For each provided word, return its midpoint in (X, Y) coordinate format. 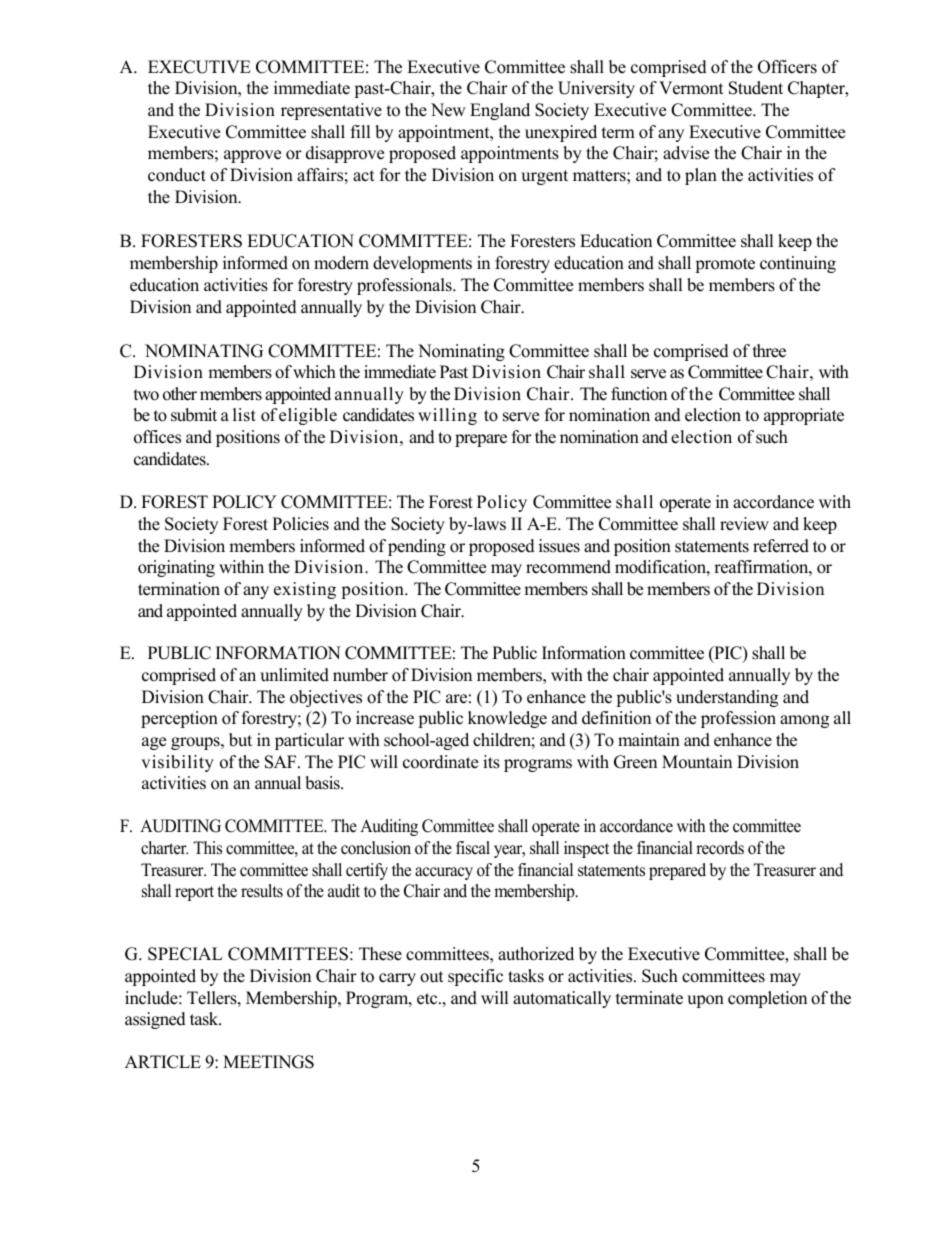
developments (422, 264)
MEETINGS (268, 1062)
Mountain (697, 762)
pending (417, 547)
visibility (177, 763)
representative (331, 111)
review (744, 524)
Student (756, 88)
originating (176, 568)
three (769, 351)
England (500, 111)
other (180, 394)
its (491, 762)
